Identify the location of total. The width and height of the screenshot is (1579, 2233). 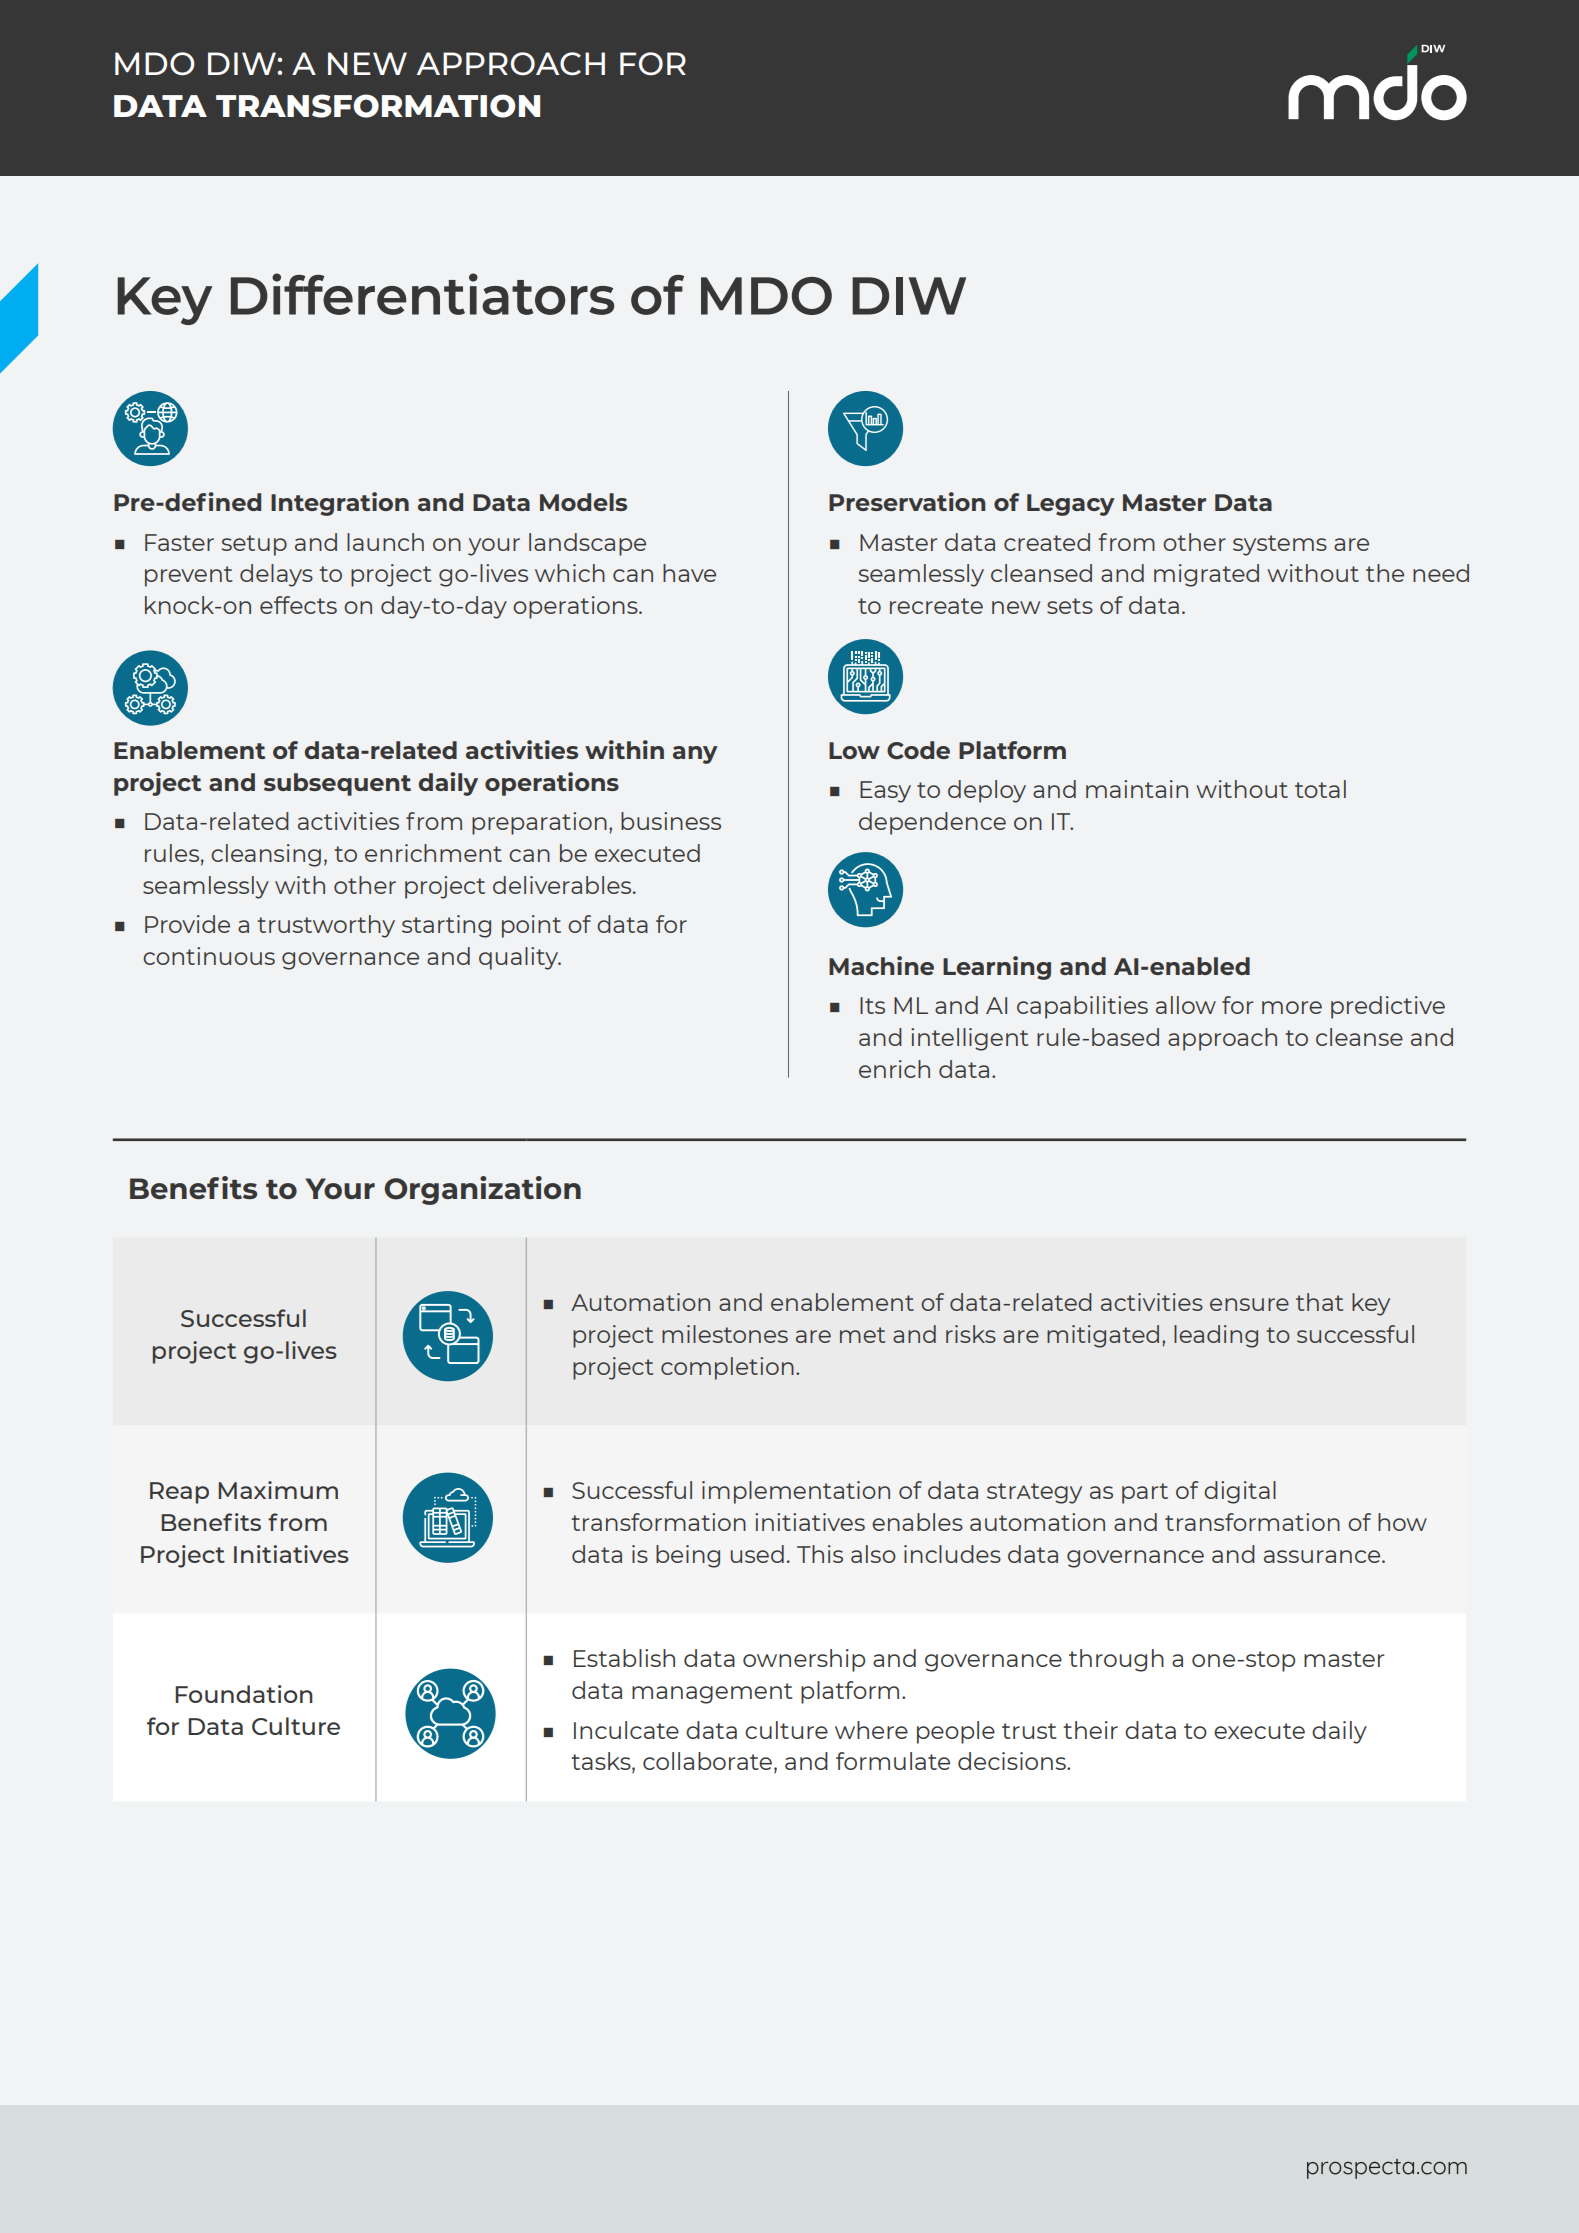
(1320, 789).
